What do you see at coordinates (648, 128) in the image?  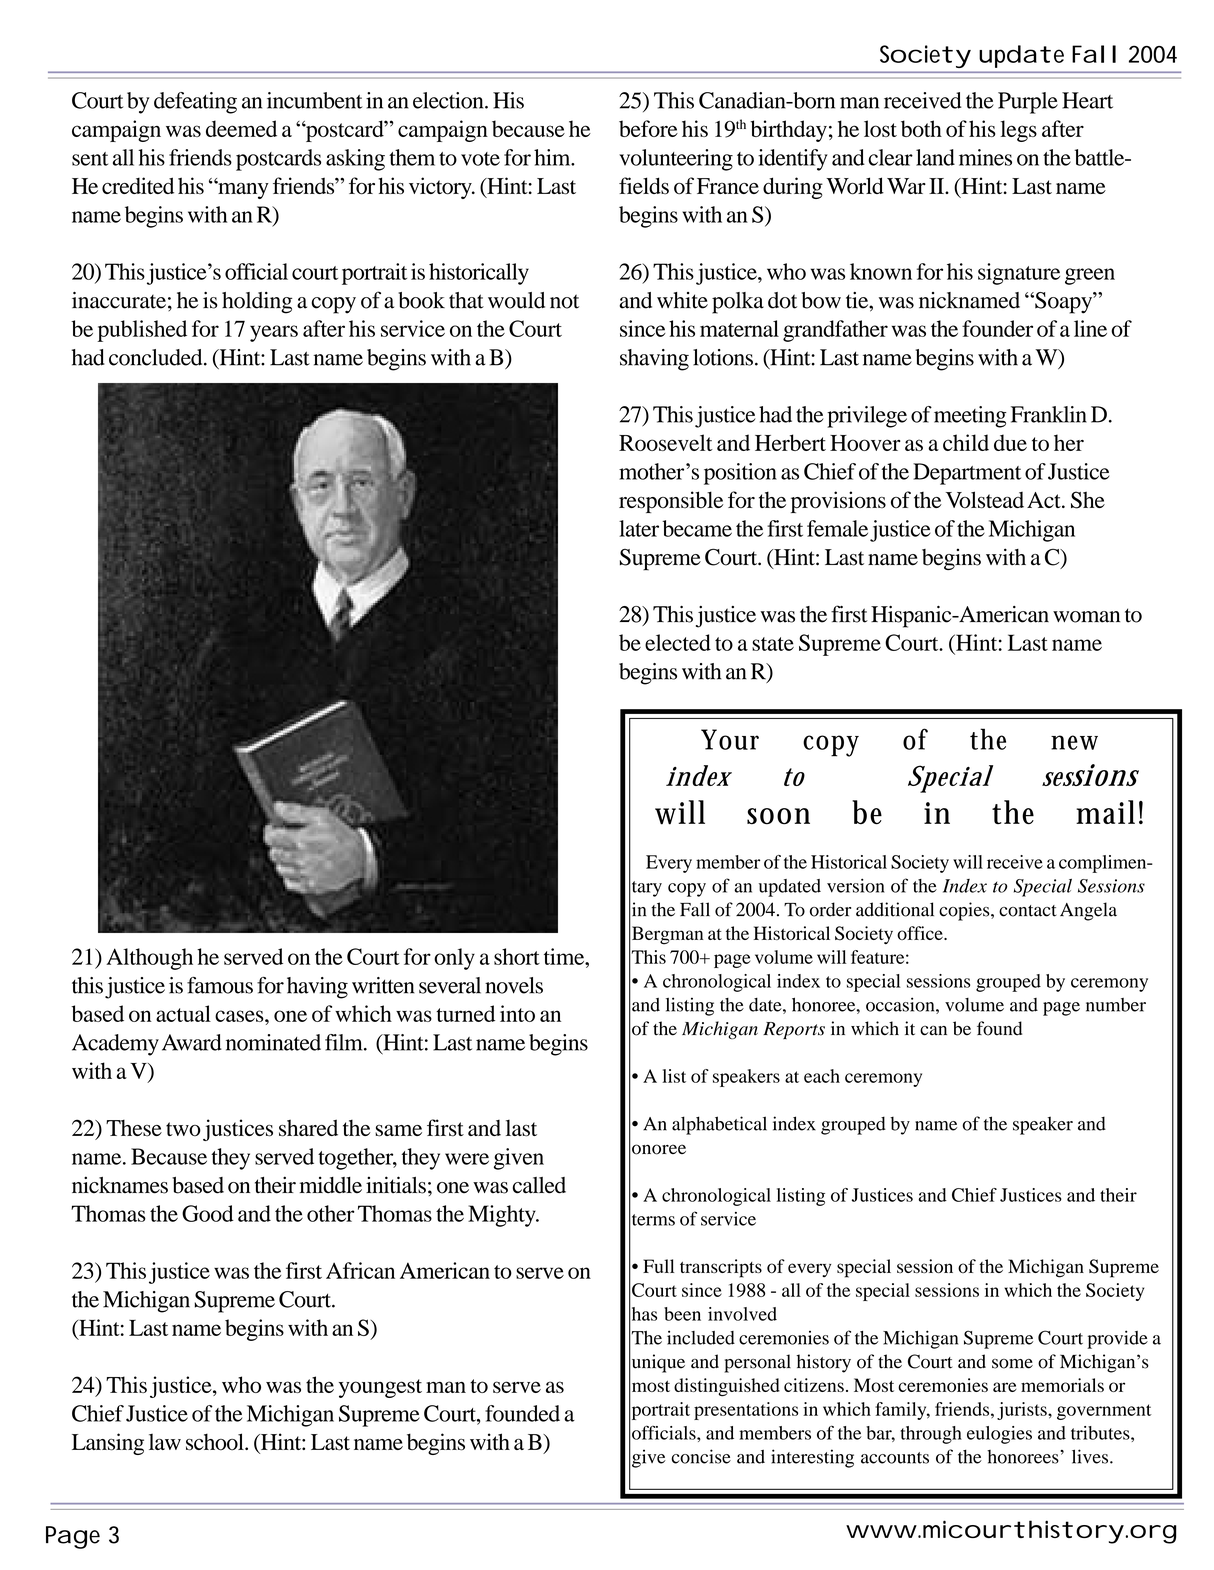 I see `before` at bounding box center [648, 128].
